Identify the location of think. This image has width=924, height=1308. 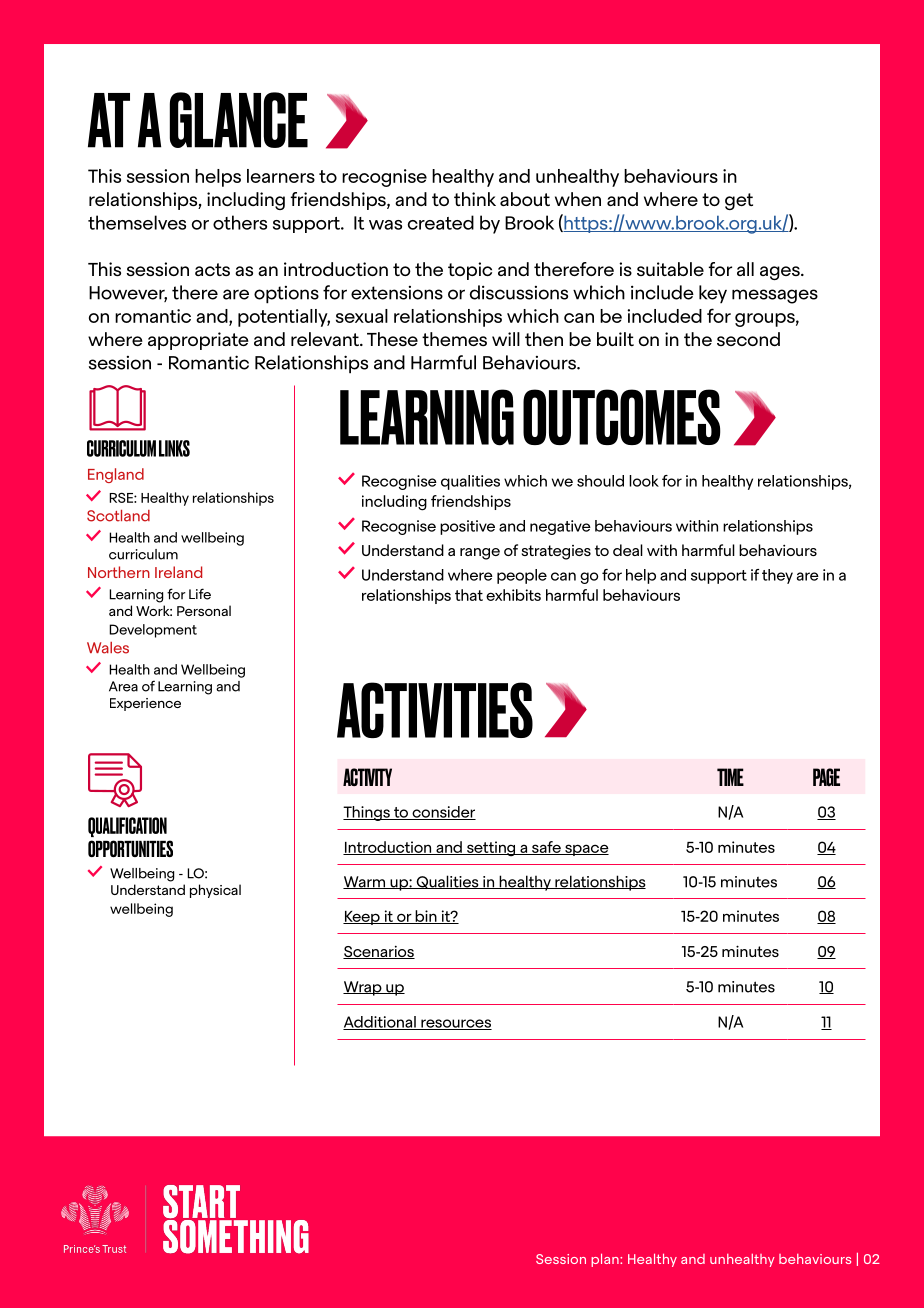
(475, 199).
